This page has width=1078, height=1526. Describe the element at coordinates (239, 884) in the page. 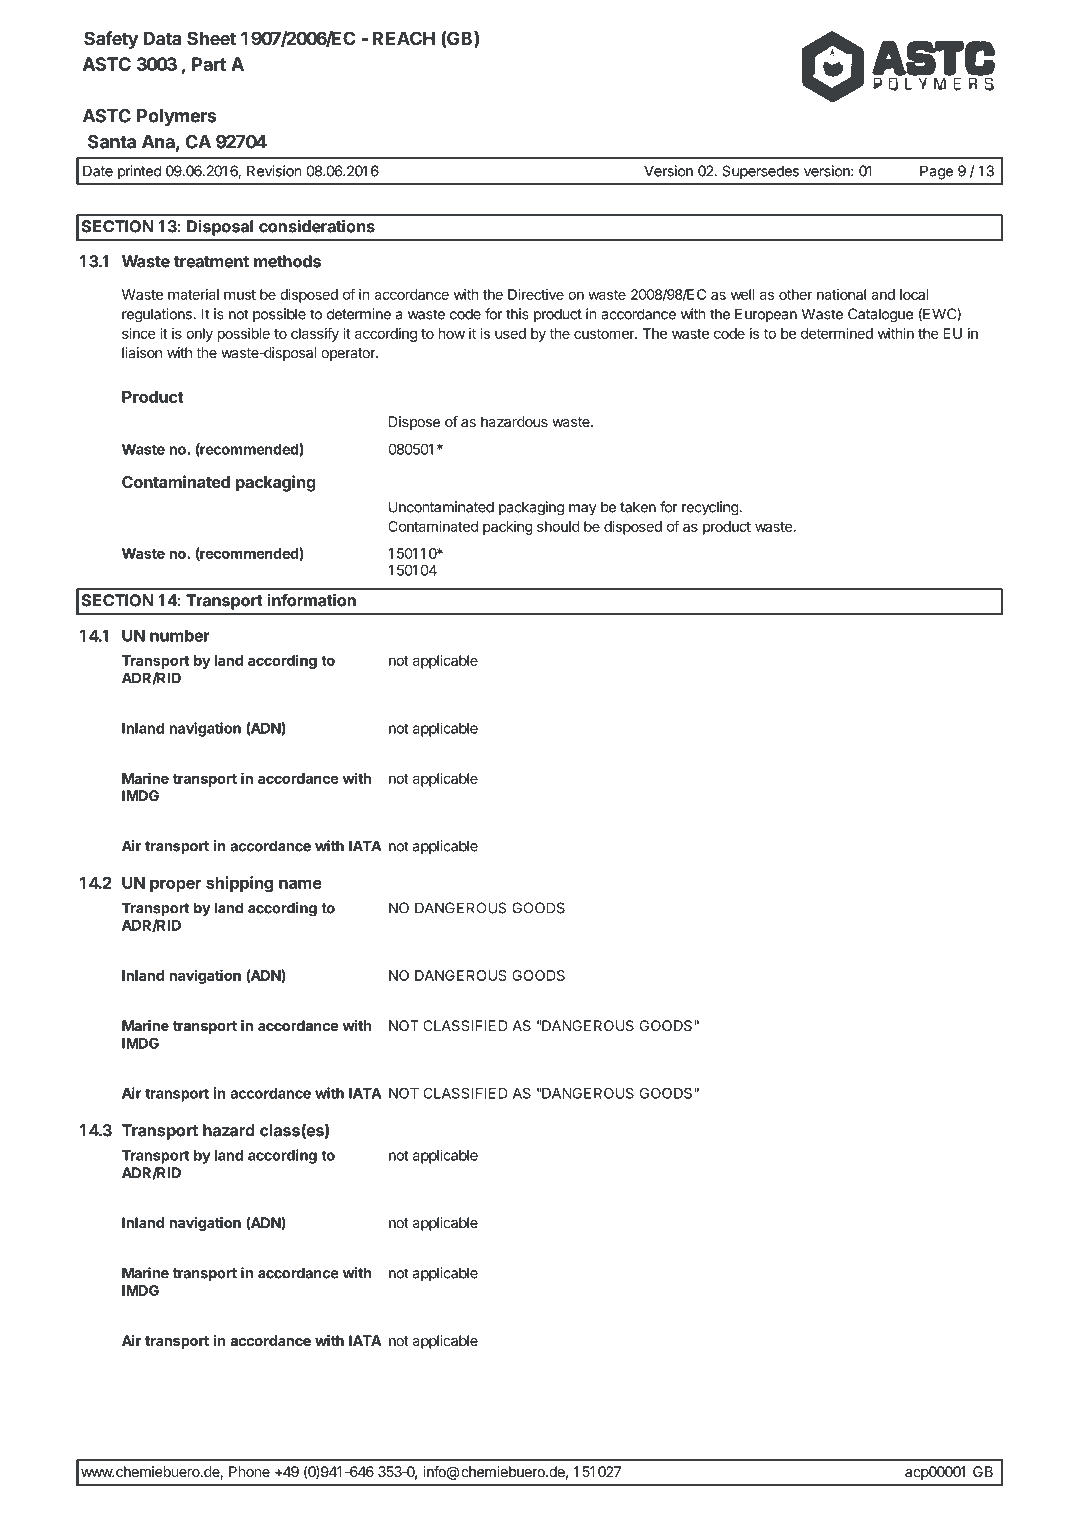

I see `shipping` at that location.
